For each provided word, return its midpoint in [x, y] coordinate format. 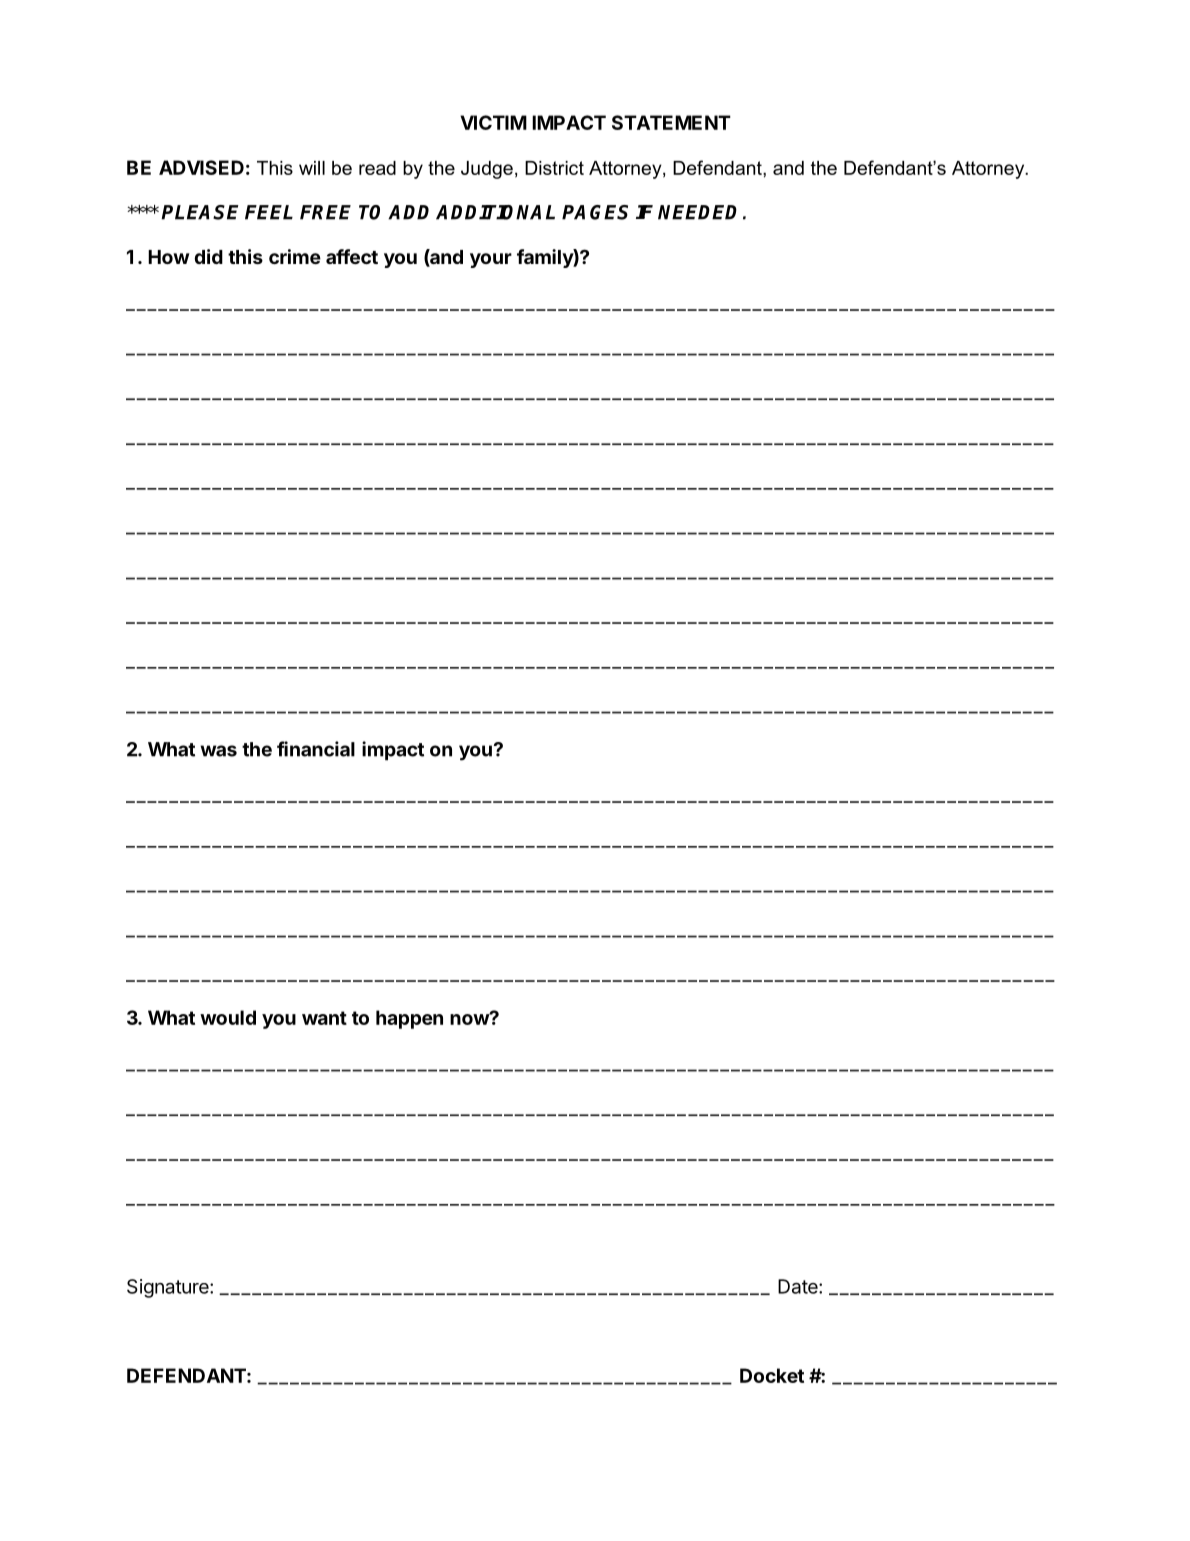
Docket [772, 1375]
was [218, 751]
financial [316, 749]
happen [409, 1019]
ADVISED [201, 167]
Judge [487, 170]
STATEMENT [671, 122]
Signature [169, 1288]
